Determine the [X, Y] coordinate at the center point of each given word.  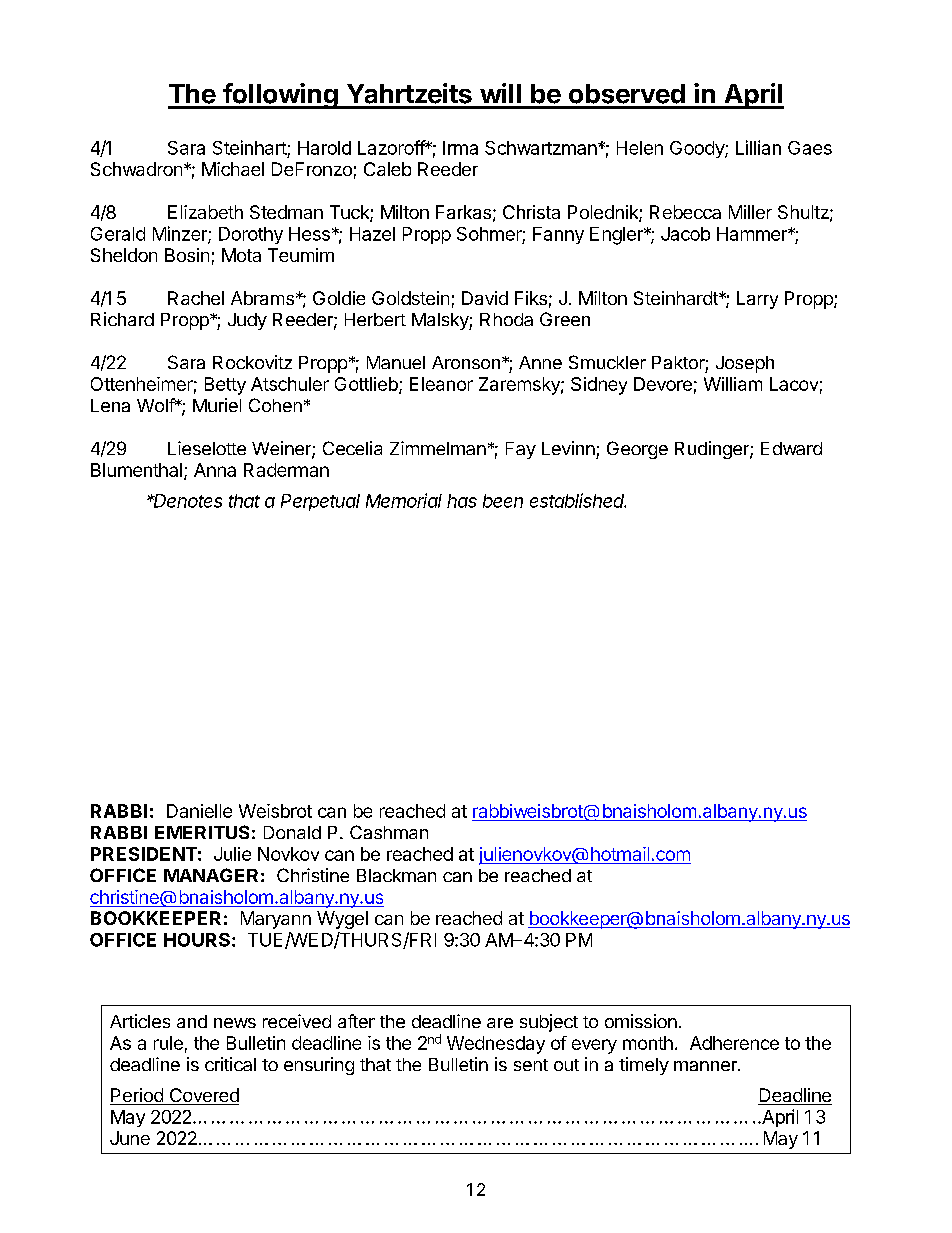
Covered [203, 1096]
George [637, 450]
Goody [698, 149]
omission [641, 1021]
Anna [215, 470]
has [462, 501]
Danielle [199, 811]
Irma [460, 148]
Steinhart [250, 147]
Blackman [396, 875]
